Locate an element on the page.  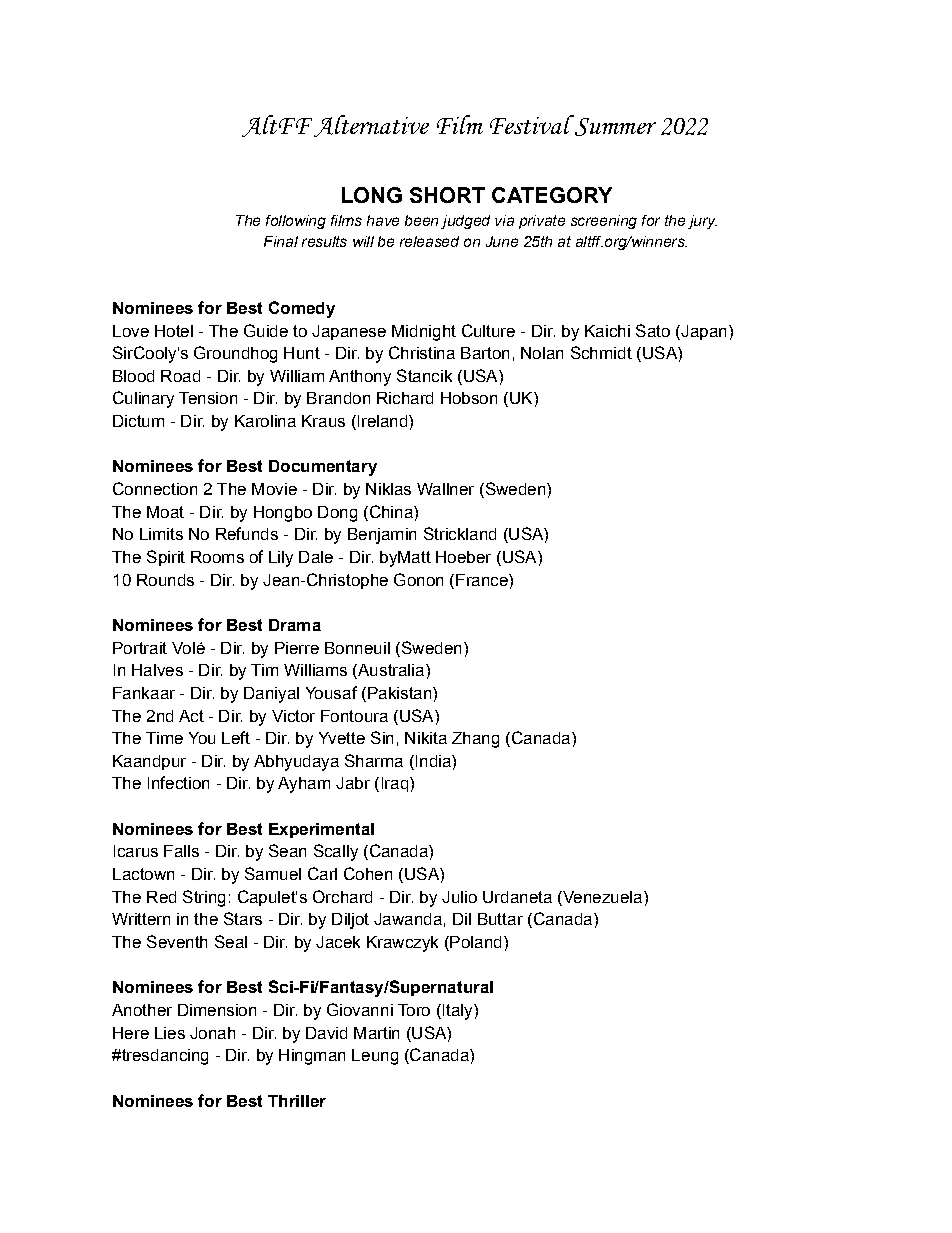
following is located at coordinates (296, 222).
